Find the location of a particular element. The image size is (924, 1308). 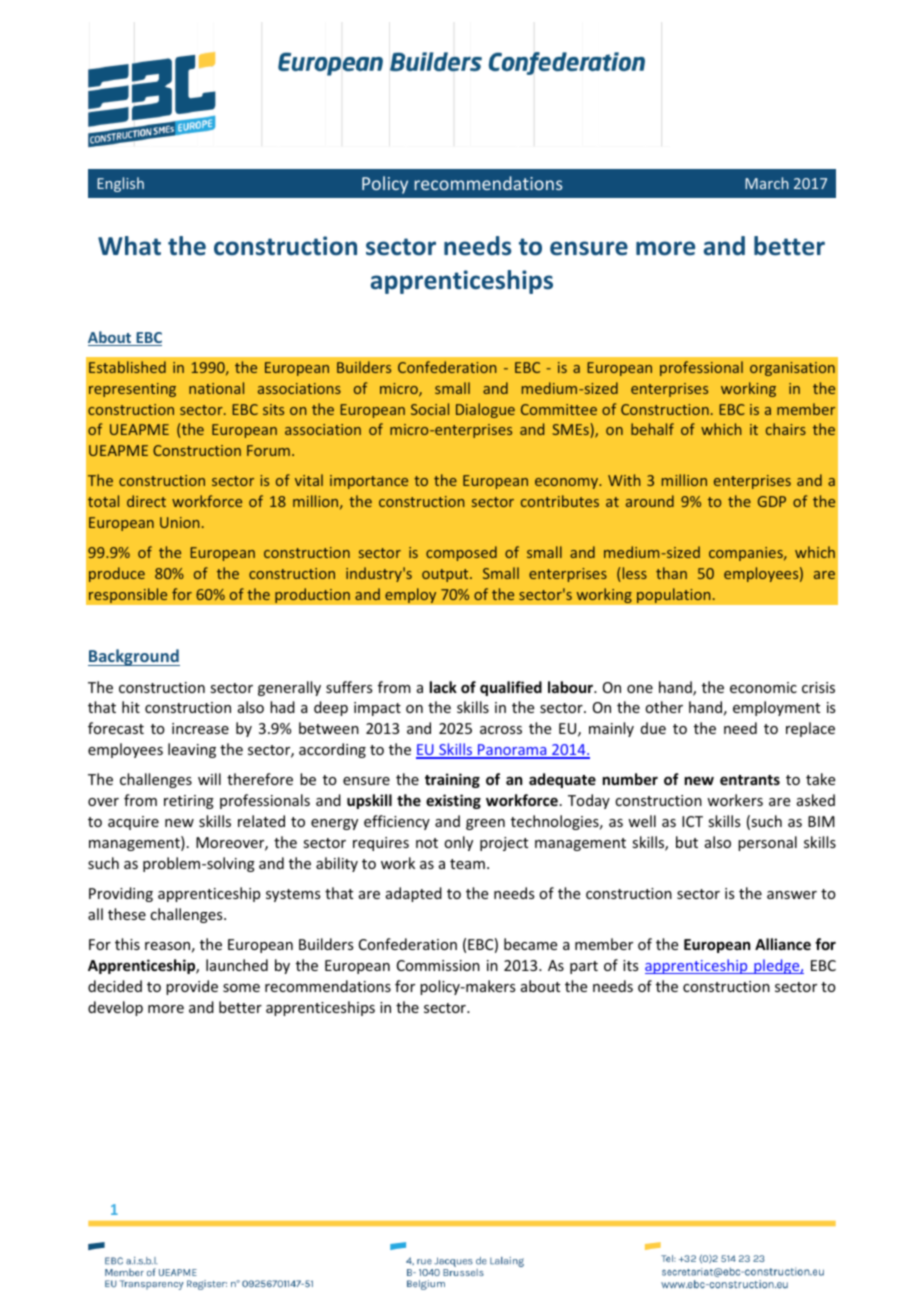

Alliance is located at coordinates (783, 944).
